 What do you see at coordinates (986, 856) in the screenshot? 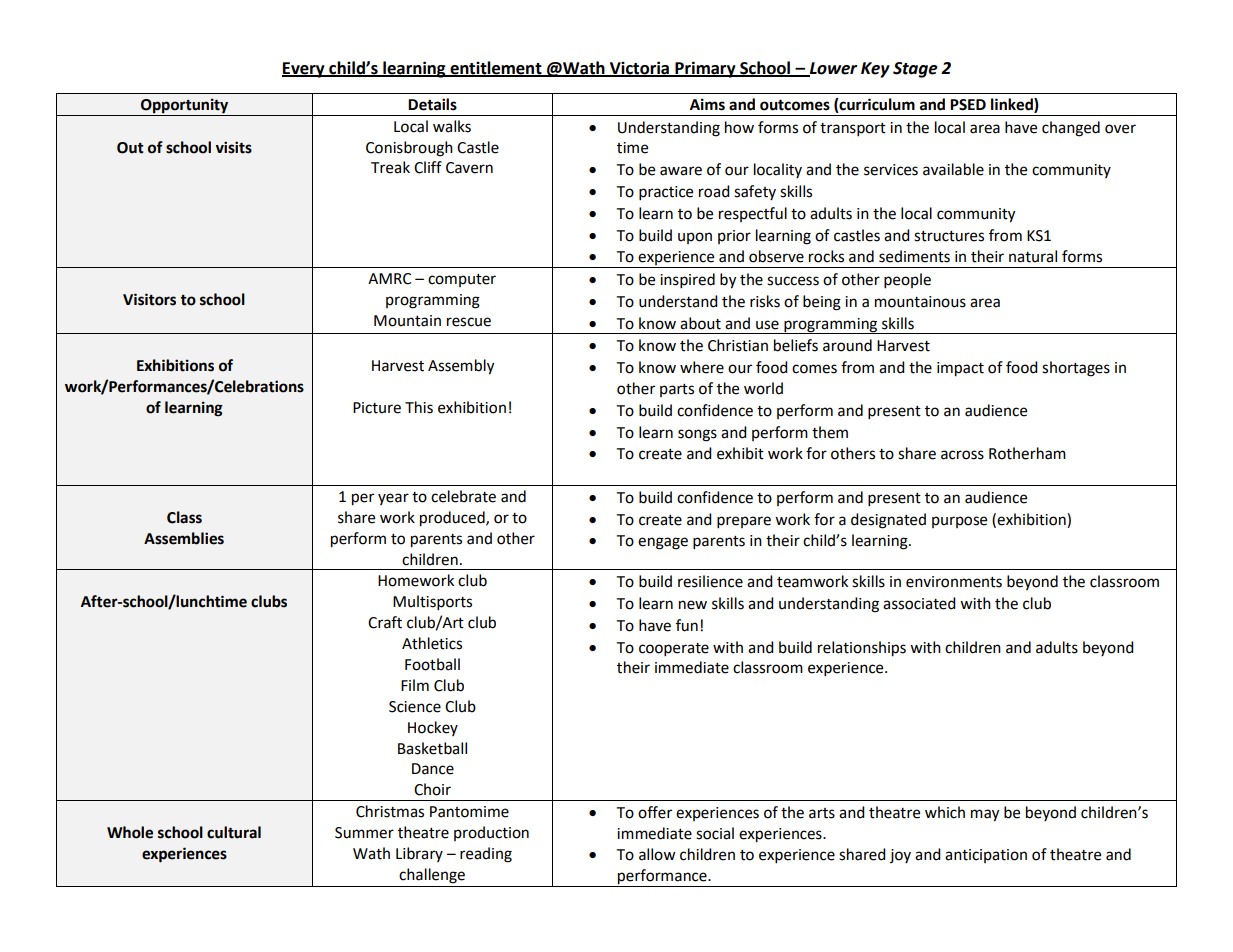
I see `anticipation` at bounding box center [986, 856].
